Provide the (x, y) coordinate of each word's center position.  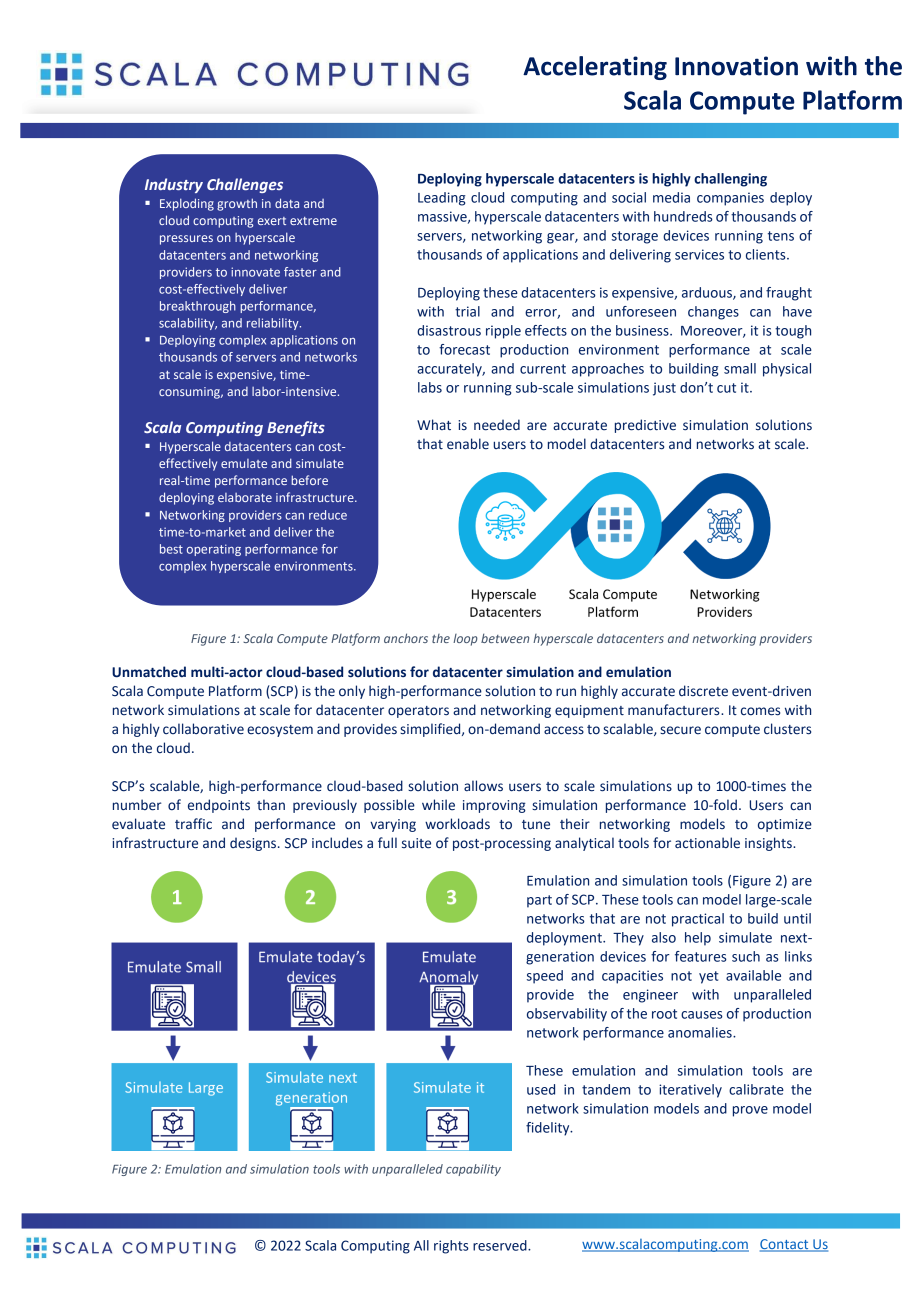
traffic (193, 824)
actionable (707, 843)
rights (451, 1247)
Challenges (245, 185)
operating (214, 550)
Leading (442, 199)
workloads (457, 824)
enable (468, 444)
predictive (645, 426)
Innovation (736, 66)
